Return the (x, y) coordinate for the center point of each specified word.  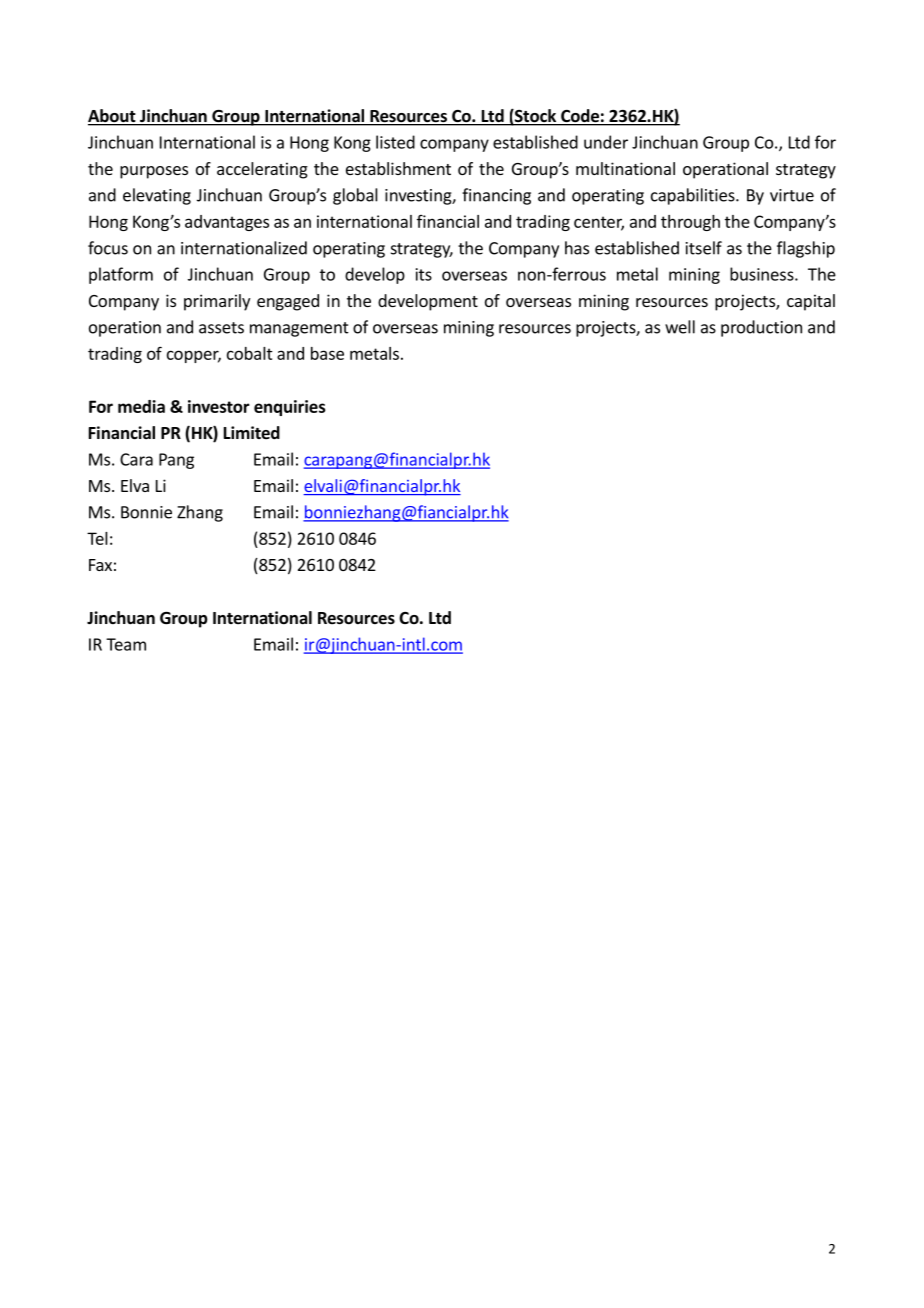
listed (395, 142)
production (761, 328)
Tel (97, 538)
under (606, 142)
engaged (288, 302)
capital (811, 302)
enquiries (290, 408)
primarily (217, 302)
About (113, 117)
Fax (100, 565)
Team (126, 644)
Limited (252, 433)
